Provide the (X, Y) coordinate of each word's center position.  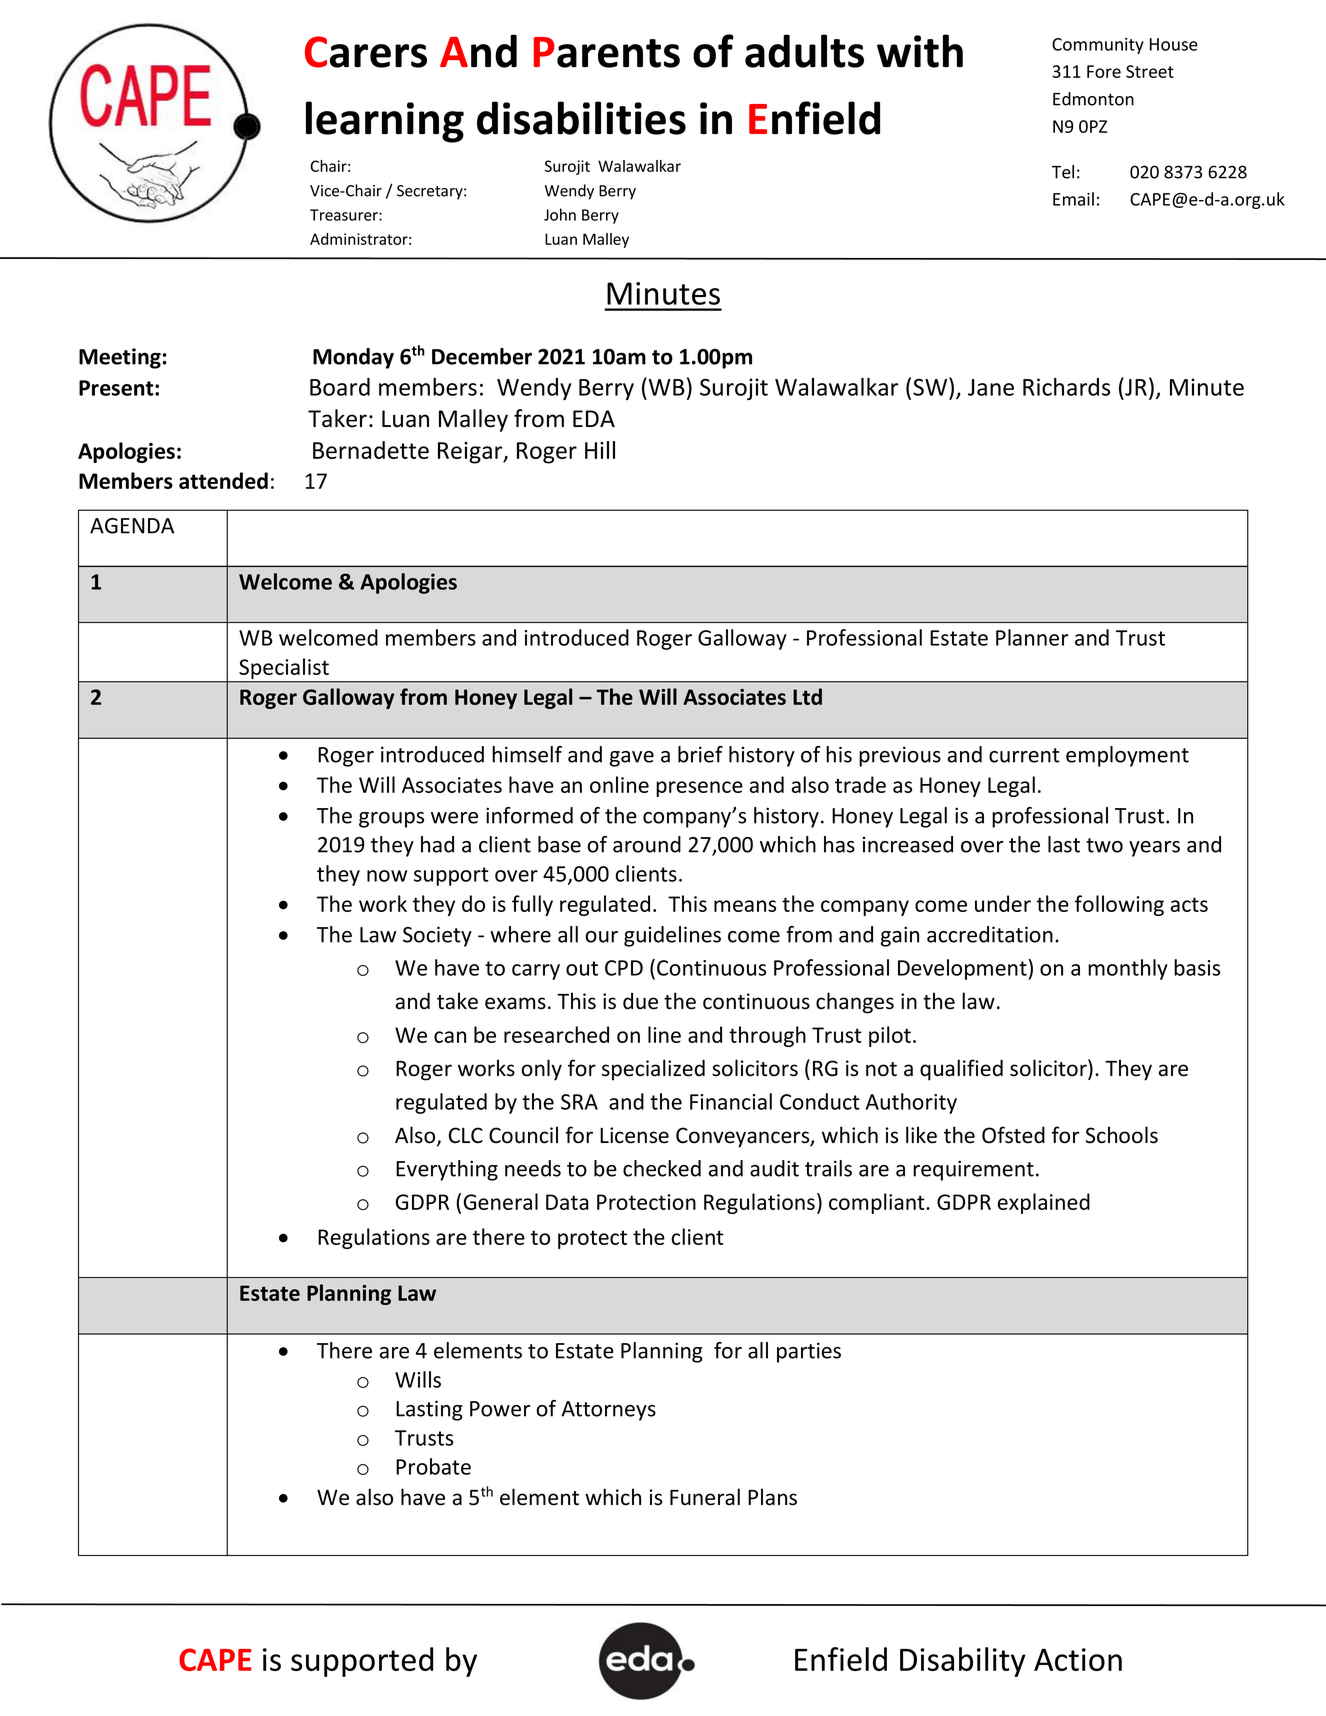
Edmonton (1093, 99)
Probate (433, 1466)
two (1104, 845)
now (387, 876)
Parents (607, 52)
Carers (366, 52)
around (647, 844)
